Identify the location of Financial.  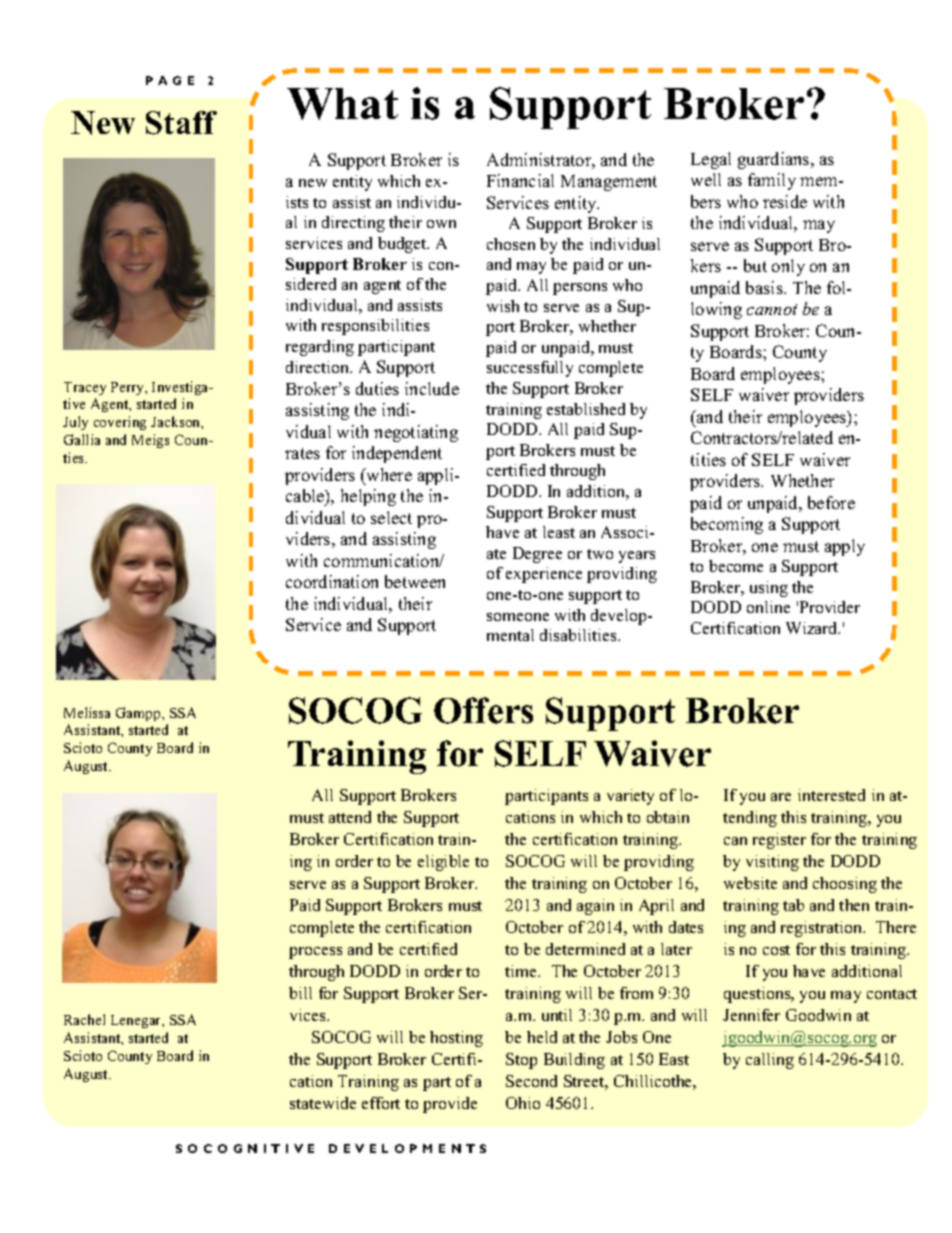
(520, 180).
